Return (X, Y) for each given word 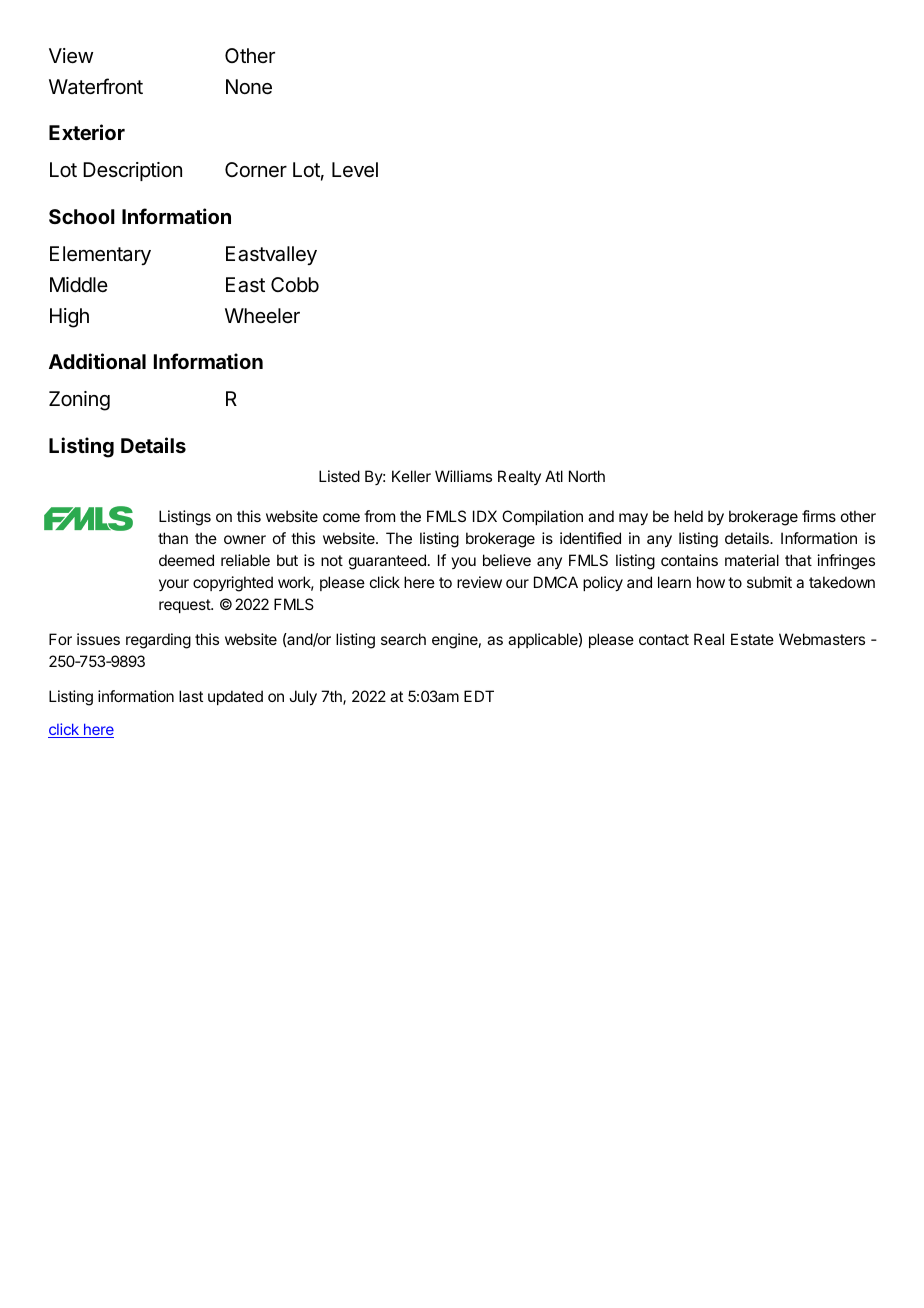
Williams (463, 476)
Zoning (79, 401)
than (173, 538)
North (587, 476)
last (191, 696)
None (249, 87)
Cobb (295, 284)
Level (355, 170)
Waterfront (96, 86)
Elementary (100, 255)
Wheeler (262, 315)
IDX (485, 516)
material (752, 560)
